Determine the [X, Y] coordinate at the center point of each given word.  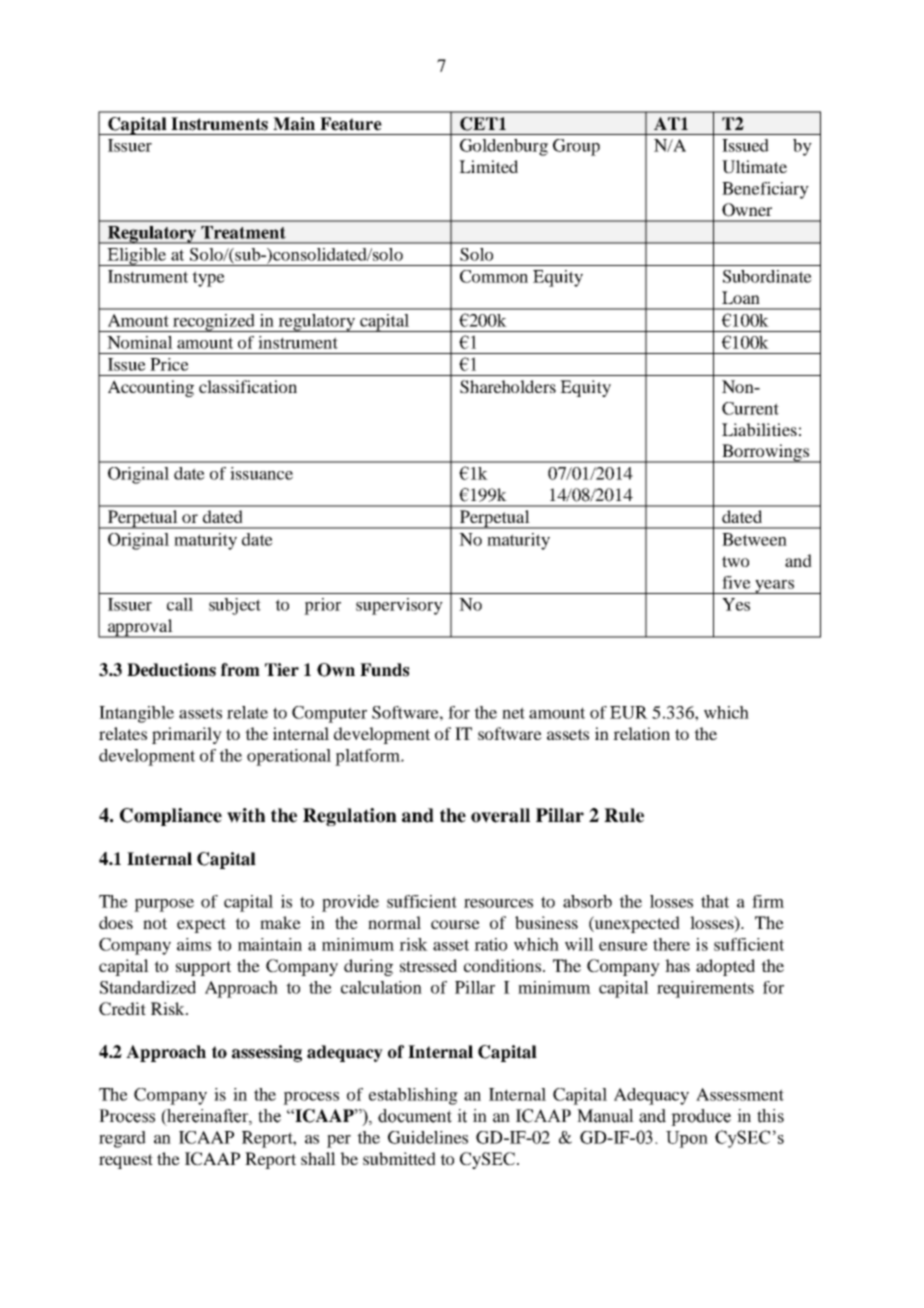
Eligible [137, 257]
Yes [736, 604]
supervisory [399, 606]
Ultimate [754, 167]
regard [122, 1139]
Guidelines [428, 1137]
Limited [488, 166]
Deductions [171, 670]
